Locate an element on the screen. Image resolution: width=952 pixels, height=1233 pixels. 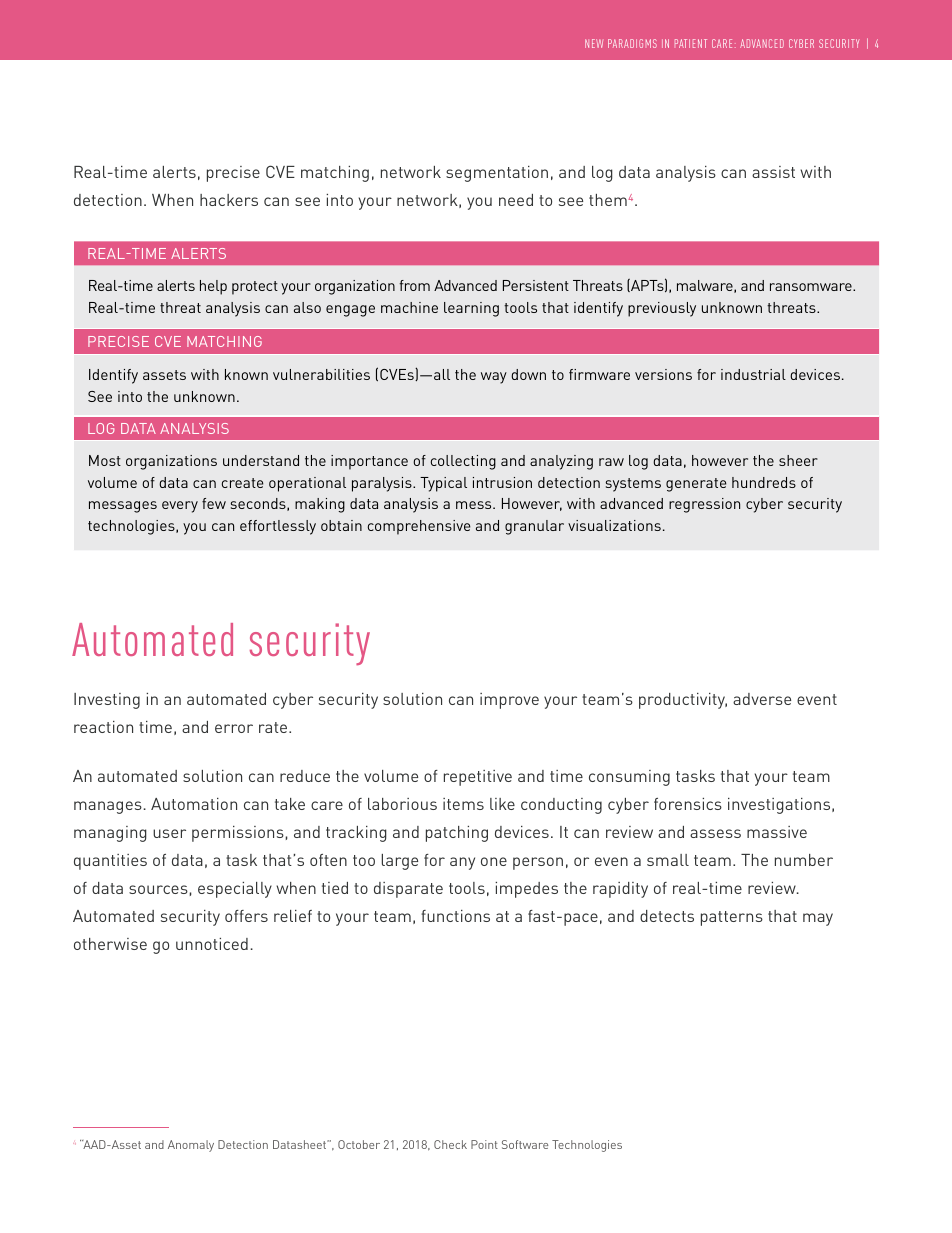
assess is located at coordinates (715, 833).
